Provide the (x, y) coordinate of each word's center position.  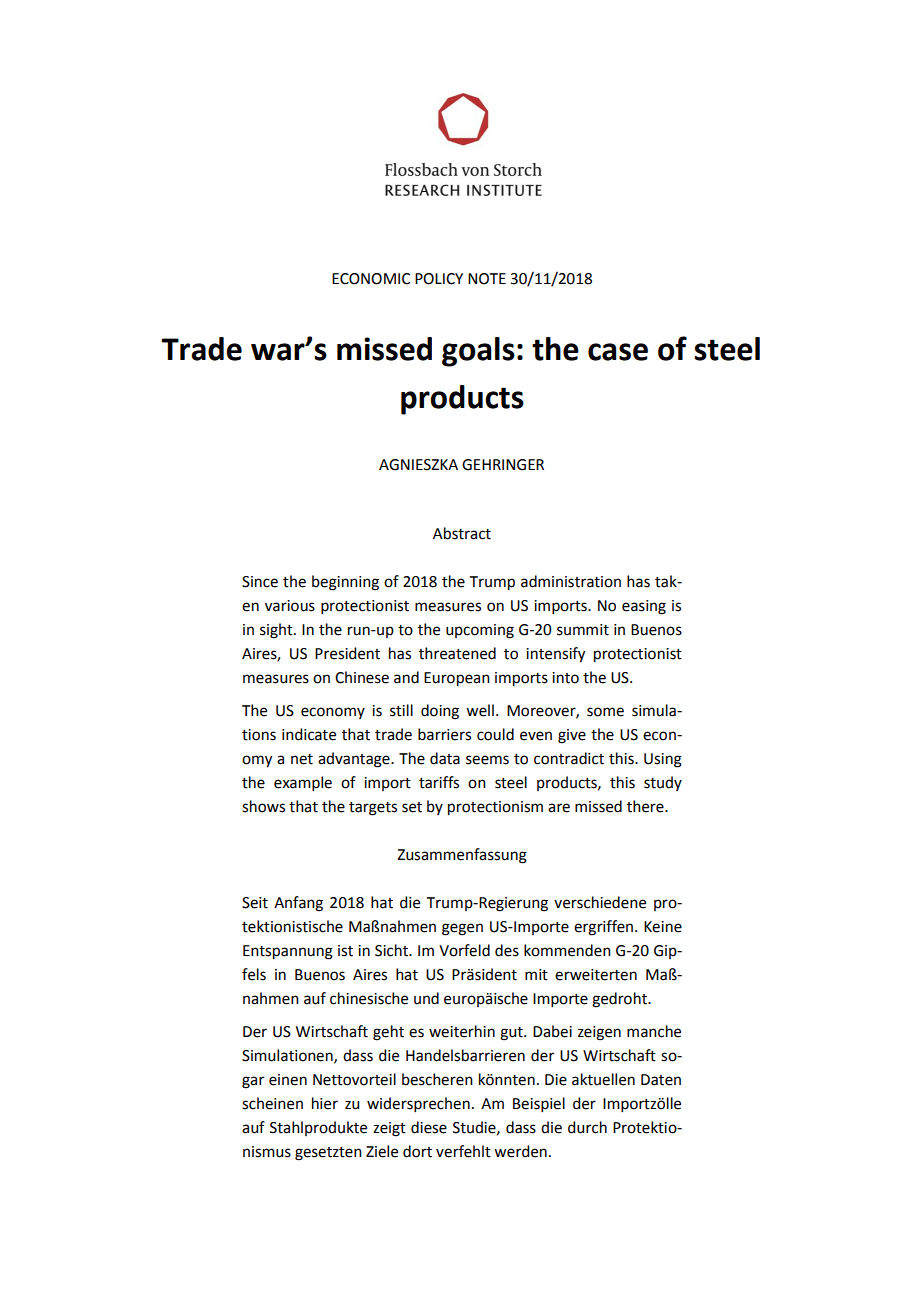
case (618, 352)
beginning (345, 583)
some (605, 712)
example (303, 783)
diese (429, 1127)
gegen (462, 929)
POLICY (439, 279)
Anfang (298, 904)
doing (440, 712)
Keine (663, 927)
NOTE (487, 279)
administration (571, 581)
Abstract (462, 533)
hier (325, 1103)
